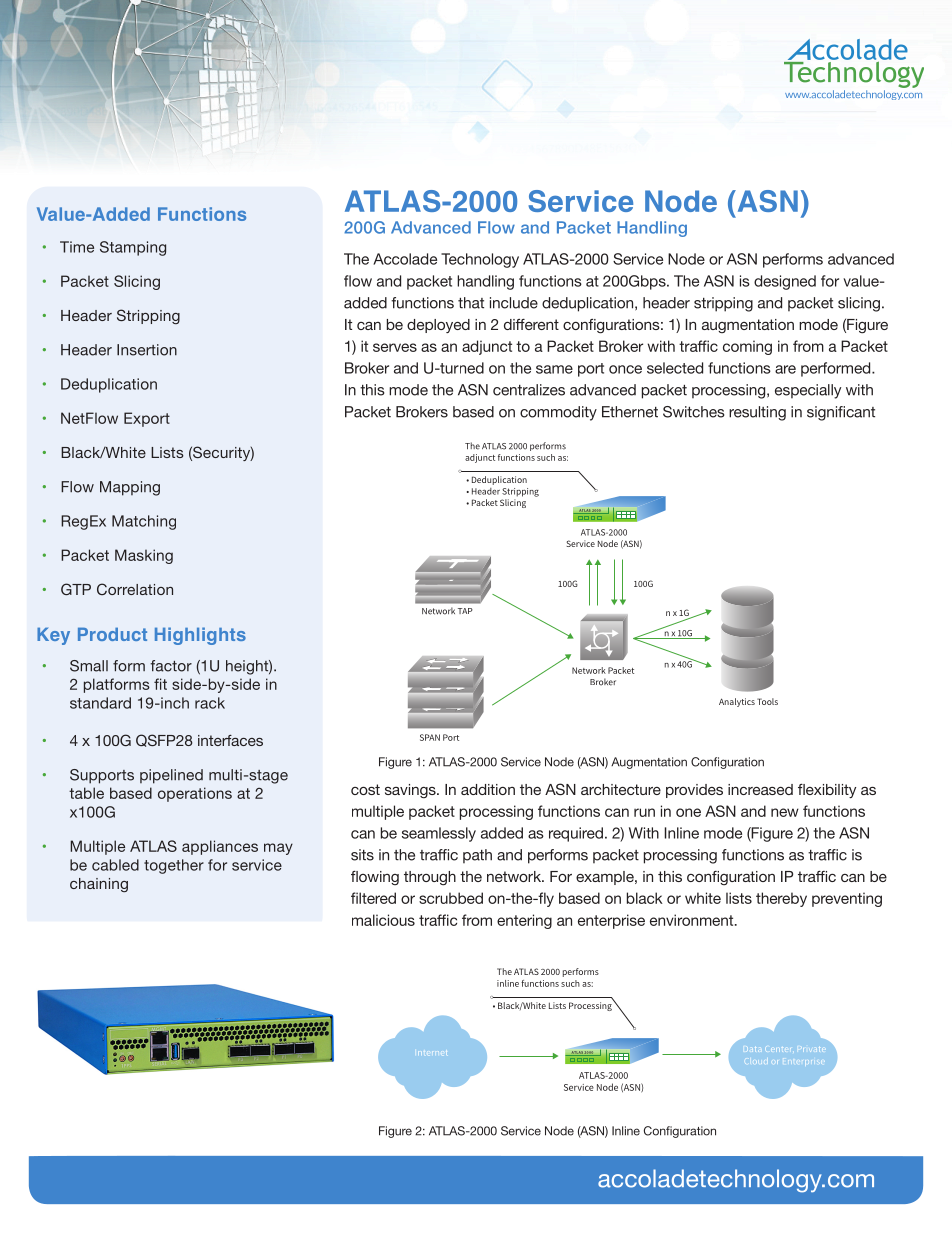  Describe the element at coordinates (471, 303) in the screenshot. I see `that` at that location.
